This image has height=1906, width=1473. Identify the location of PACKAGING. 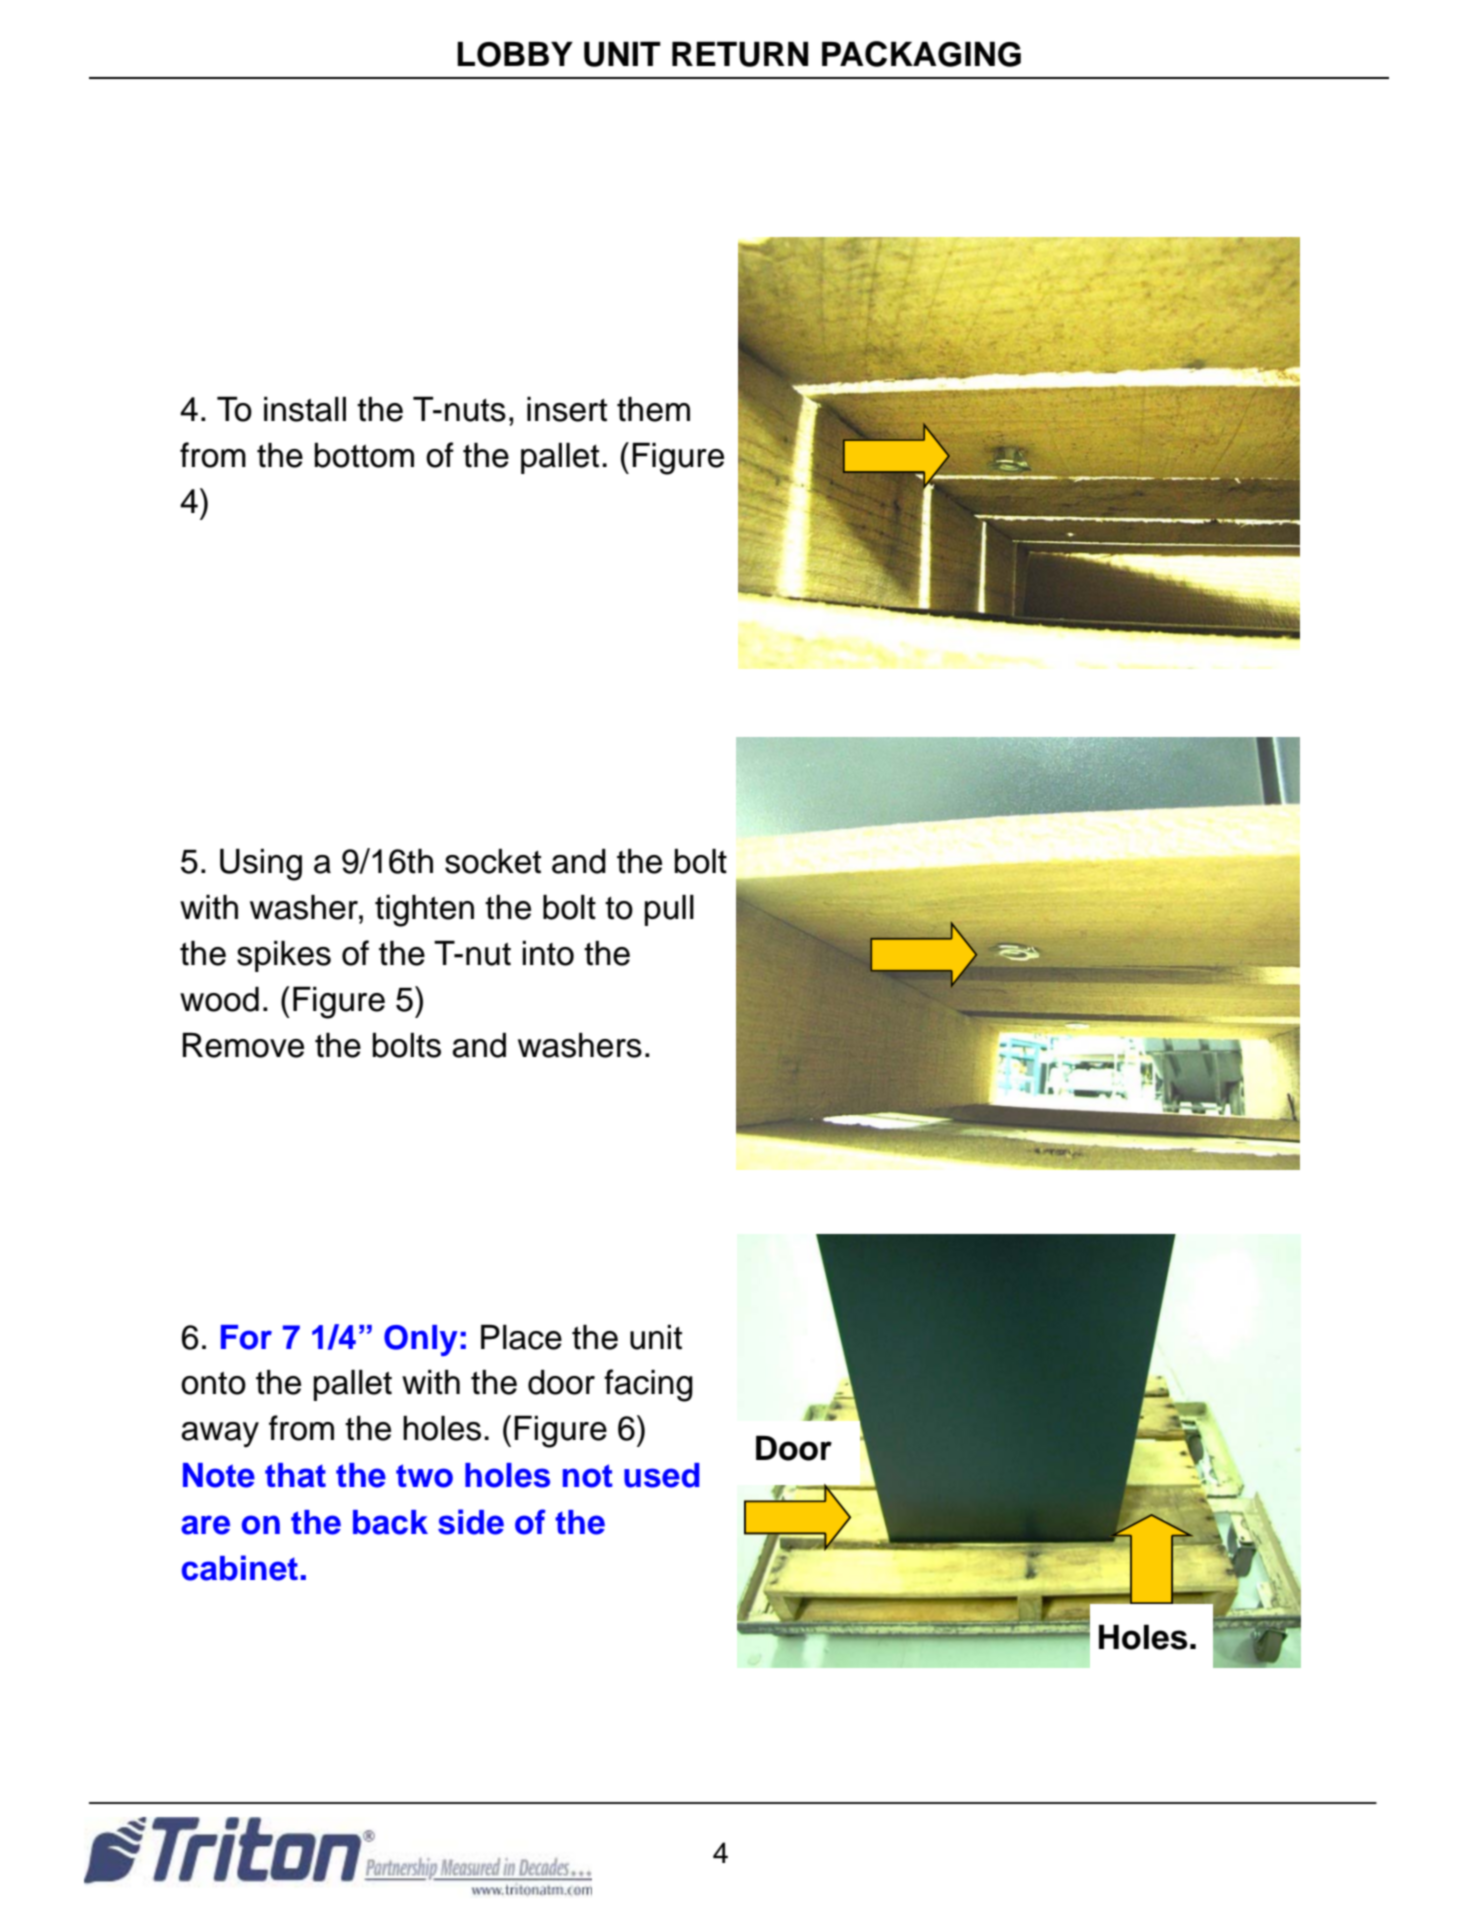
(921, 54).
